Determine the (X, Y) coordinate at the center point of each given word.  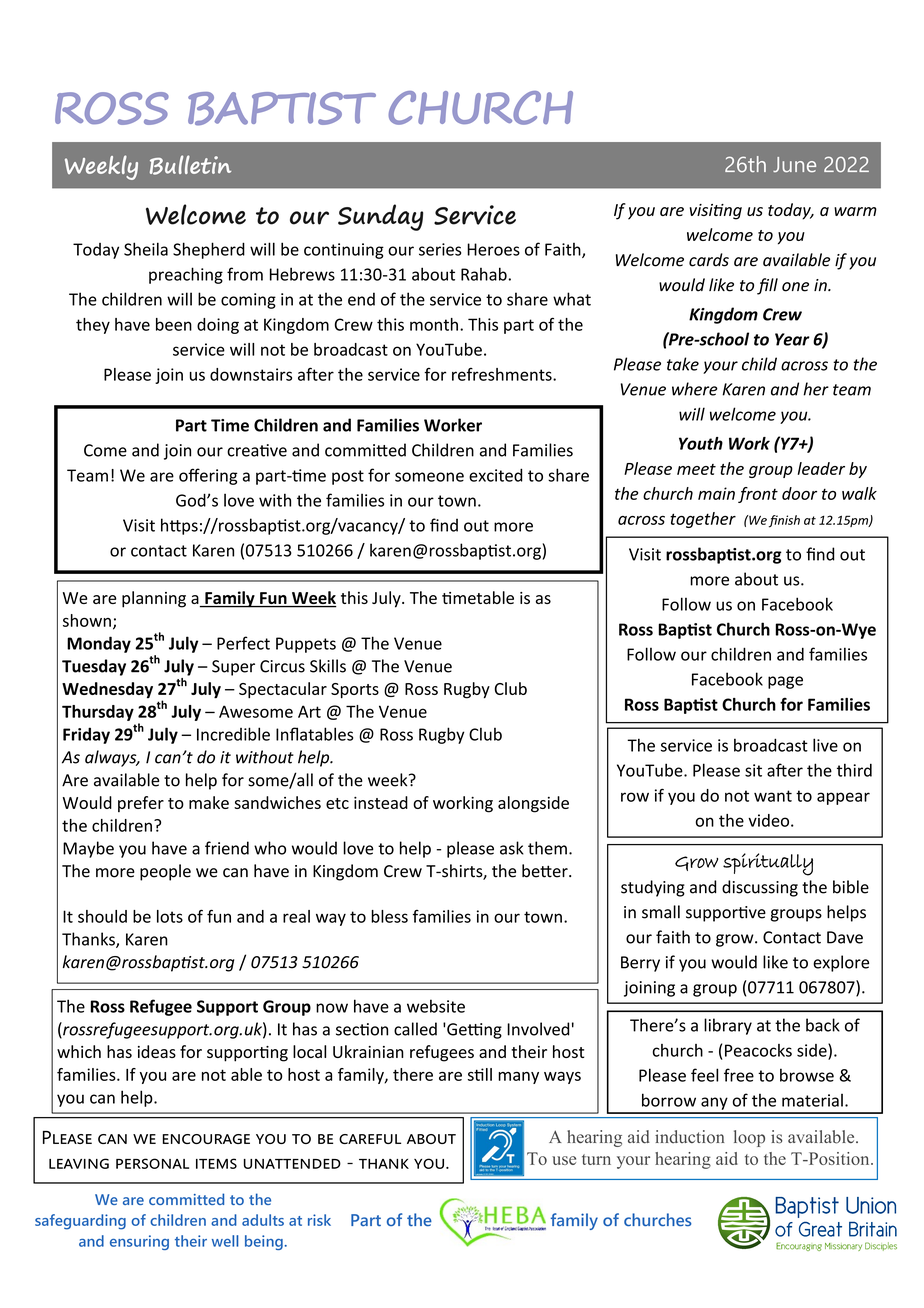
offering (208, 476)
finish (784, 521)
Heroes (493, 249)
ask (512, 848)
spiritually (768, 864)
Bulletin (190, 165)
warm (855, 211)
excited (496, 475)
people (165, 872)
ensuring (139, 1242)
